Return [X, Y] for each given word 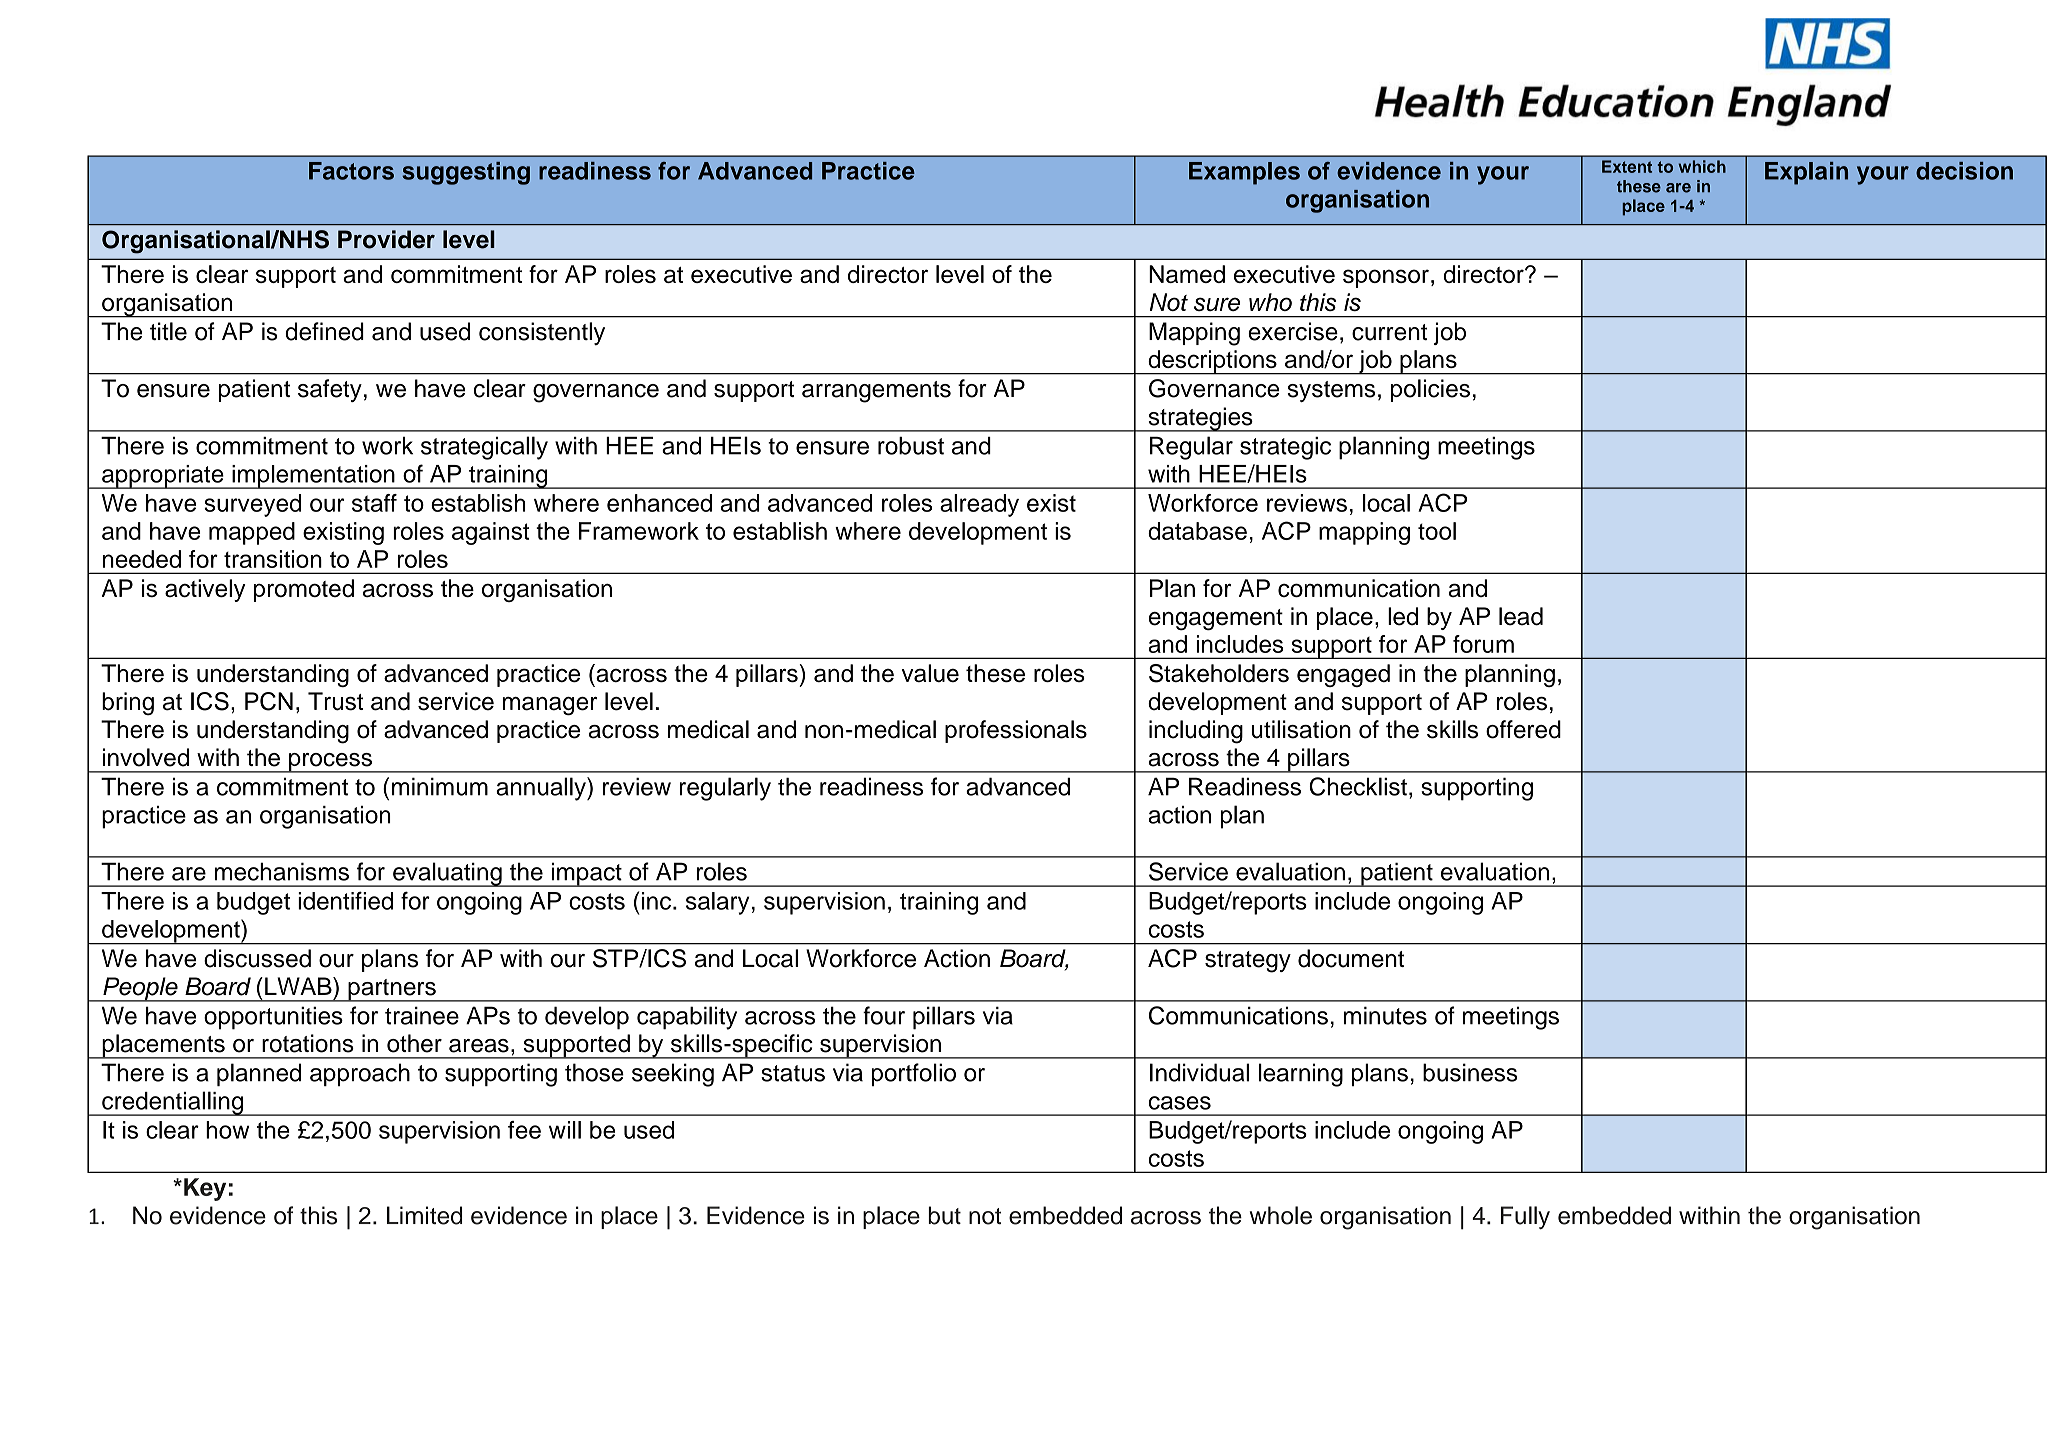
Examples [1244, 173]
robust [911, 446]
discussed [257, 958]
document [1351, 958]
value [930, 673]
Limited [424, 1215]
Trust [335, 701]
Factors [351, 171]
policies [1430, 390]
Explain [1806, 173]
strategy [1248, 962]
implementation [313, 477]
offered [1523, 729]
